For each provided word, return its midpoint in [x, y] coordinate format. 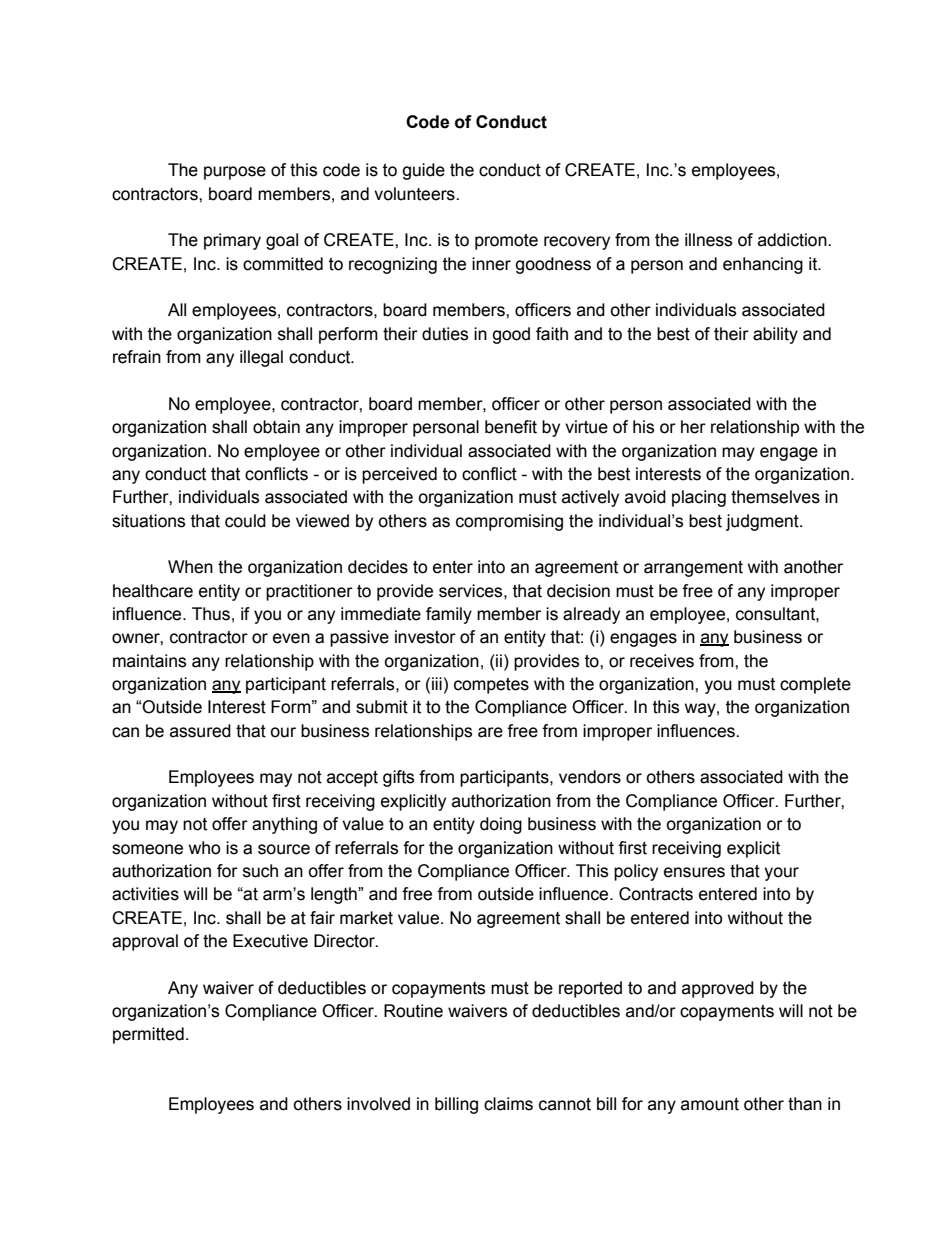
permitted [148, 1035]
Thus [211, 614]
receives [662, 661]
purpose [235, 173]
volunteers [415, 194]
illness [708, 240]
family [449, 615]
